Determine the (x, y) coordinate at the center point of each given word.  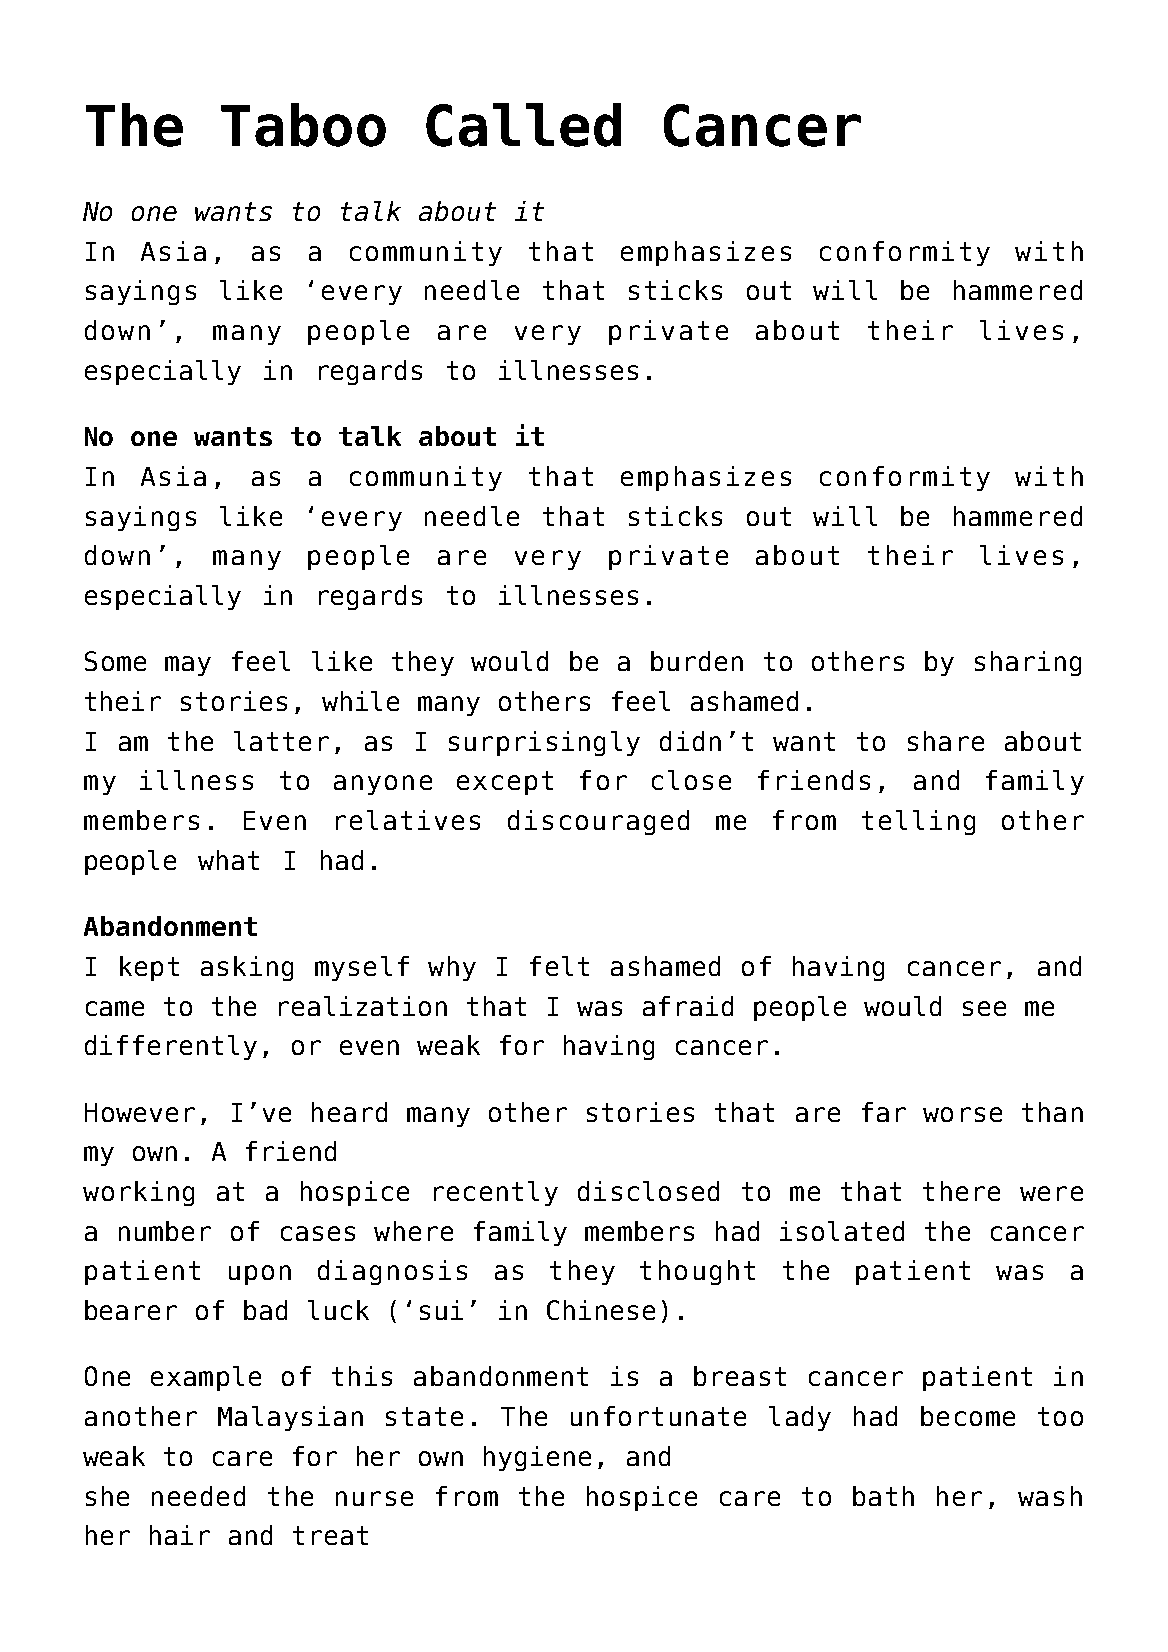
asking (247, 968)
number (165, 1231)
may (188, 666)
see (984, 1008)
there (961, 1191)
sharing (1028, 663)
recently (496, 1193)
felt (559, 966)
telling (918, 822)
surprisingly (544, 743)
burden (697, 661)
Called (523, 125)
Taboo (303, 125)
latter (281, 741)
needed (198, 1496)
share (946, 741)
